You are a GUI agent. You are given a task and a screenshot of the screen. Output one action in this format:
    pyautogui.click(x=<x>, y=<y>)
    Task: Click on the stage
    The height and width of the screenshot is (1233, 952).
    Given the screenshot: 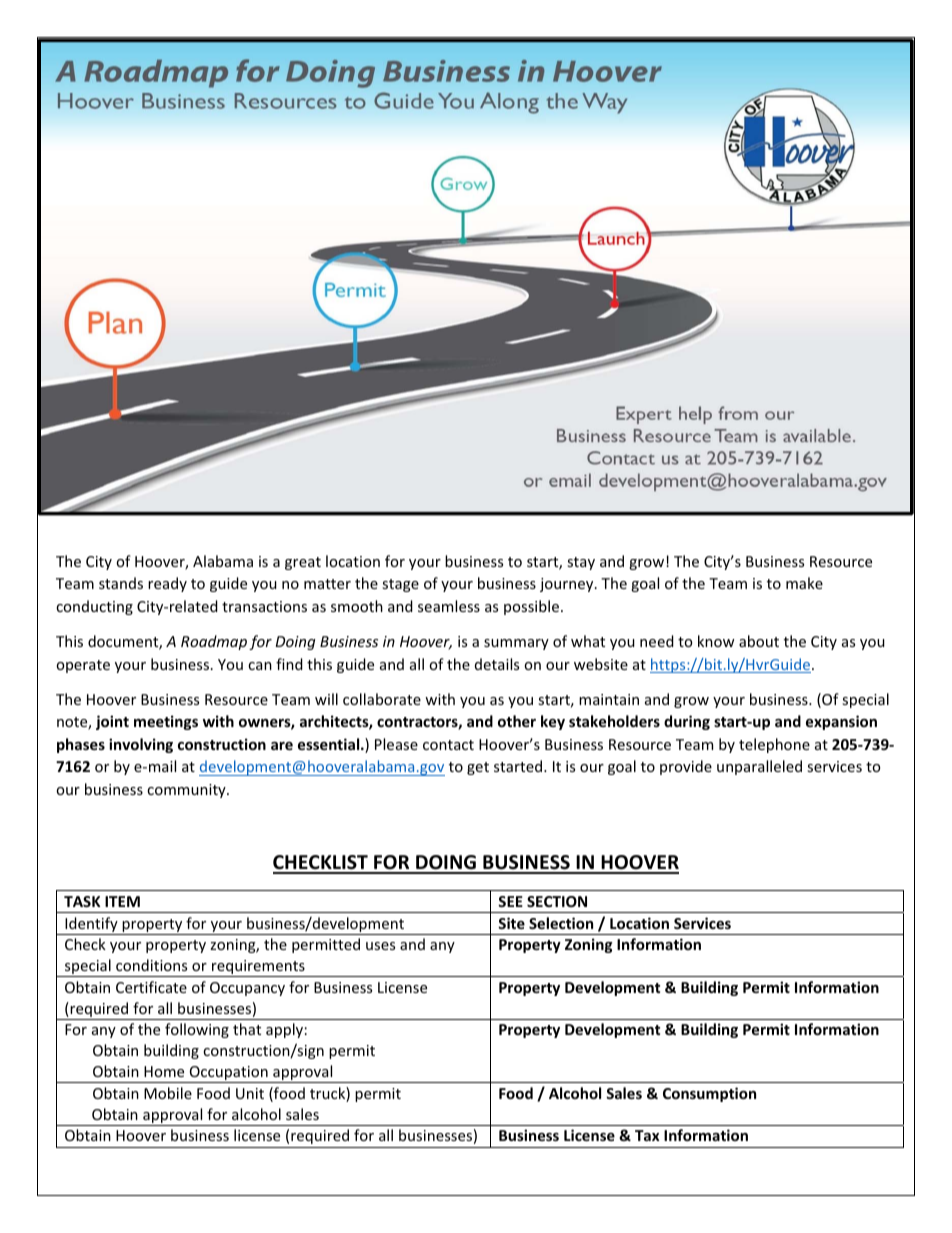 What is the action you would take?
    pyautogui.click(x=400, y=585)
